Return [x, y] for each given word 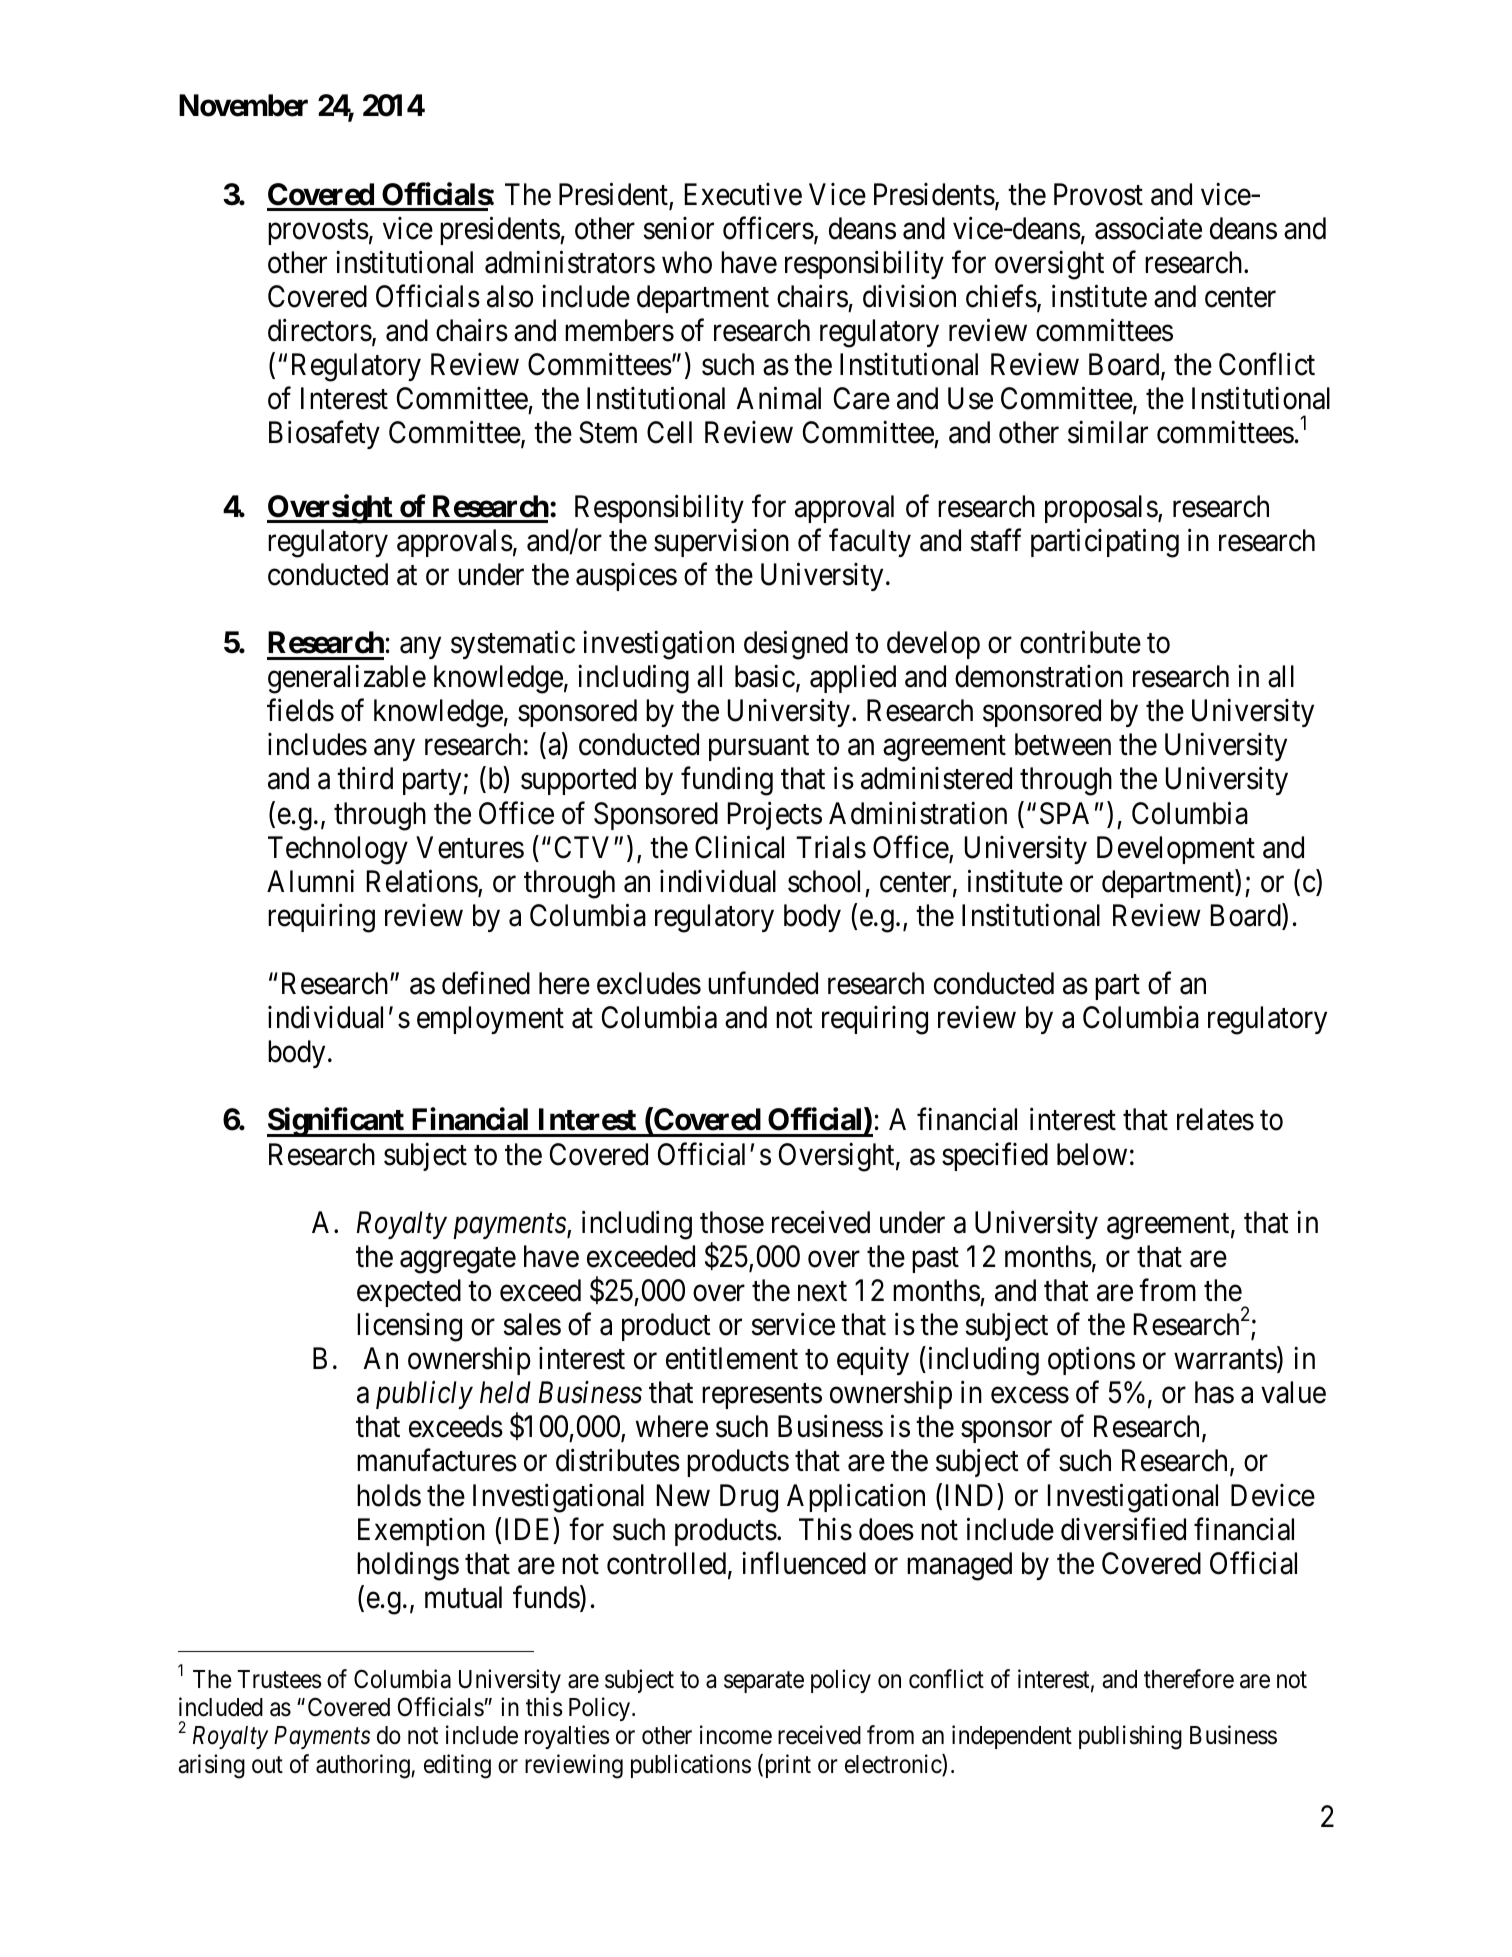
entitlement [732, 1358]
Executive [743, 194]
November [243, 105]
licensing [409, 1327]
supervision [721, 543]
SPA [1064, 813]
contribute [1080, 642]
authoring [364, 1766]
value [1293, 1392]
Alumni [310, 880]
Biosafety [324, 435]
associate [1148, 228]
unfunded [763, 983]
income [736, 1735]
